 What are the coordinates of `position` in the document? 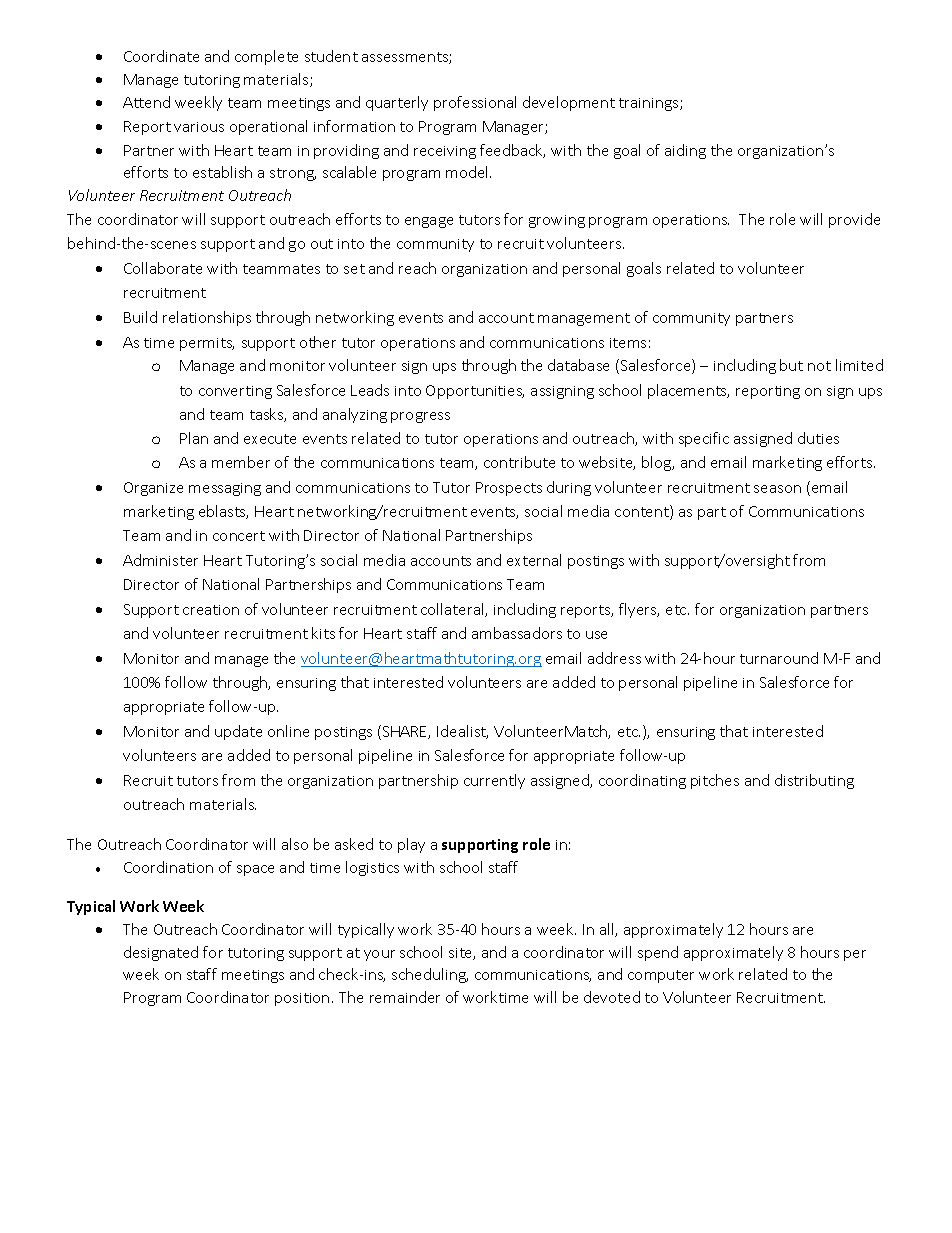 It's located at (302, 999).
